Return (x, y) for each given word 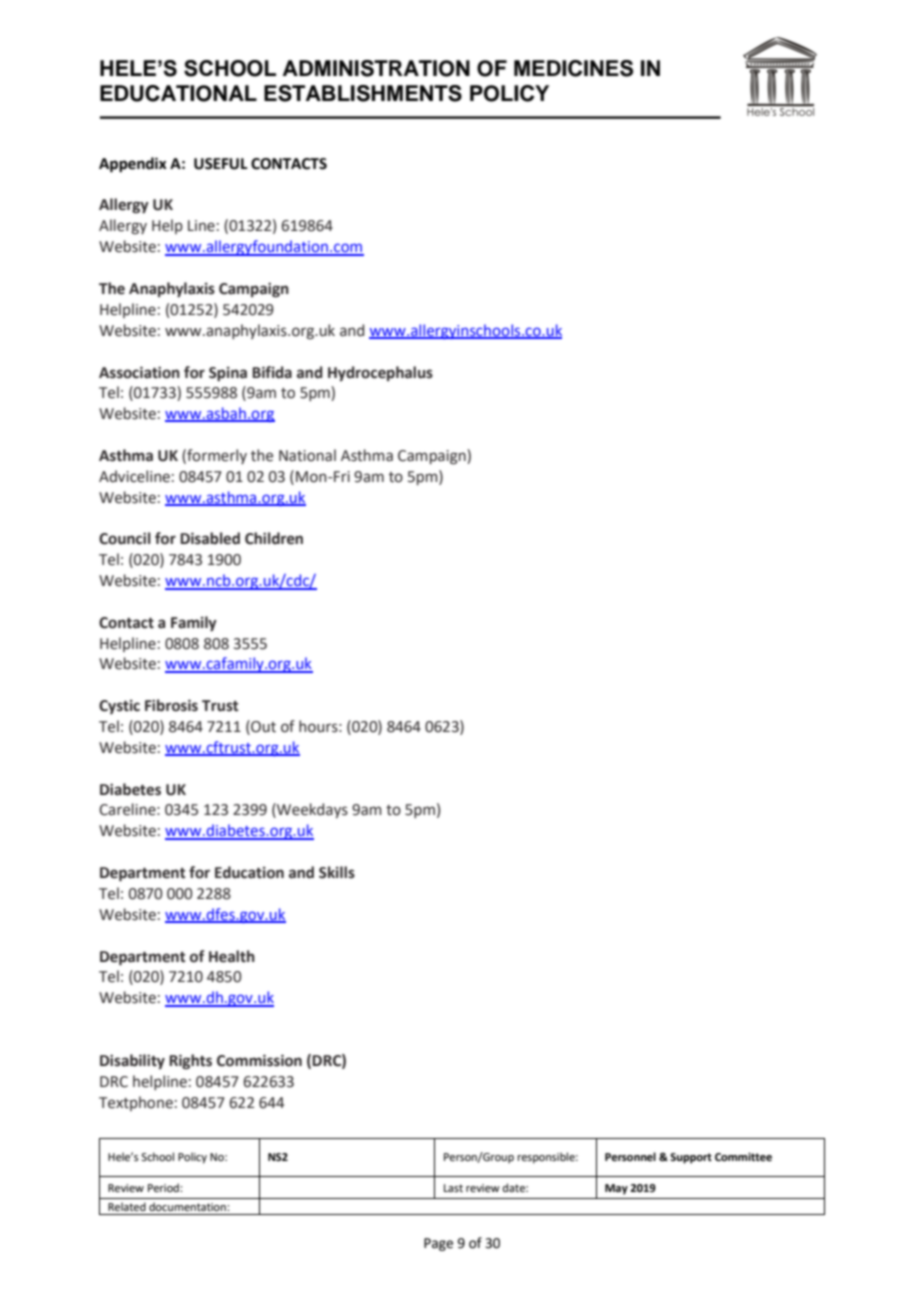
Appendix (133, 165)
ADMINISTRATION (376, 68)
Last (453, 1188)
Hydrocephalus (380, 373)
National (307, 455)
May (616, 1189)
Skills (337, 872)
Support (691, 1158)
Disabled (210, 538)
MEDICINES (573, 68)
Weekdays (311, 810)
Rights (190, 1061)
